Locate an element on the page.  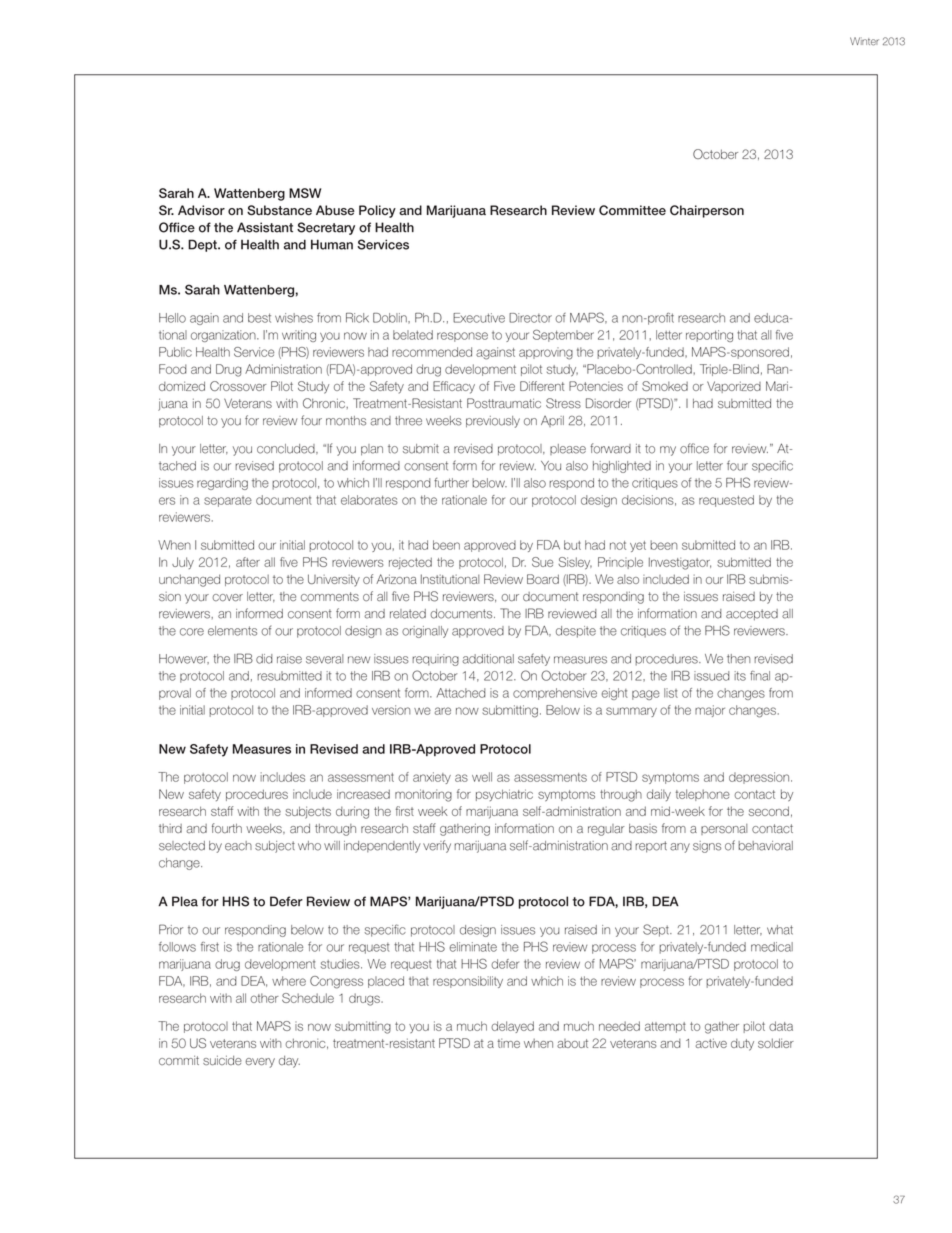
Policy is located at coordinates (377, 211).
